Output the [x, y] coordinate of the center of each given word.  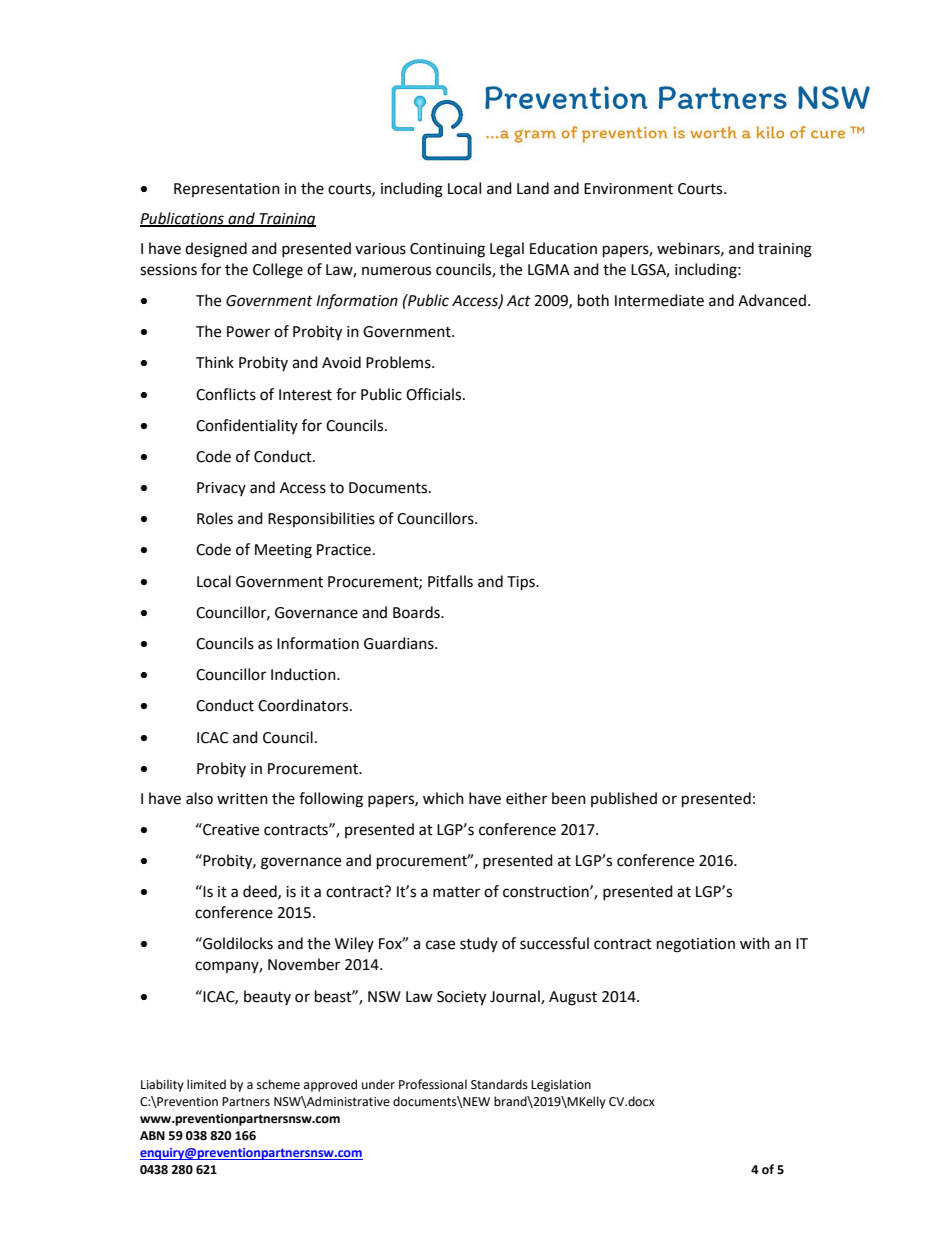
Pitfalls [450, 581]
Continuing [447, 250]
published [624, 799]
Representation [227, 190]
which [443, 798]
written [242, 799]
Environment [628, 189]
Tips [522, 583]
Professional [433, 1084]
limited [206, 1084]
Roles [215, 518]
